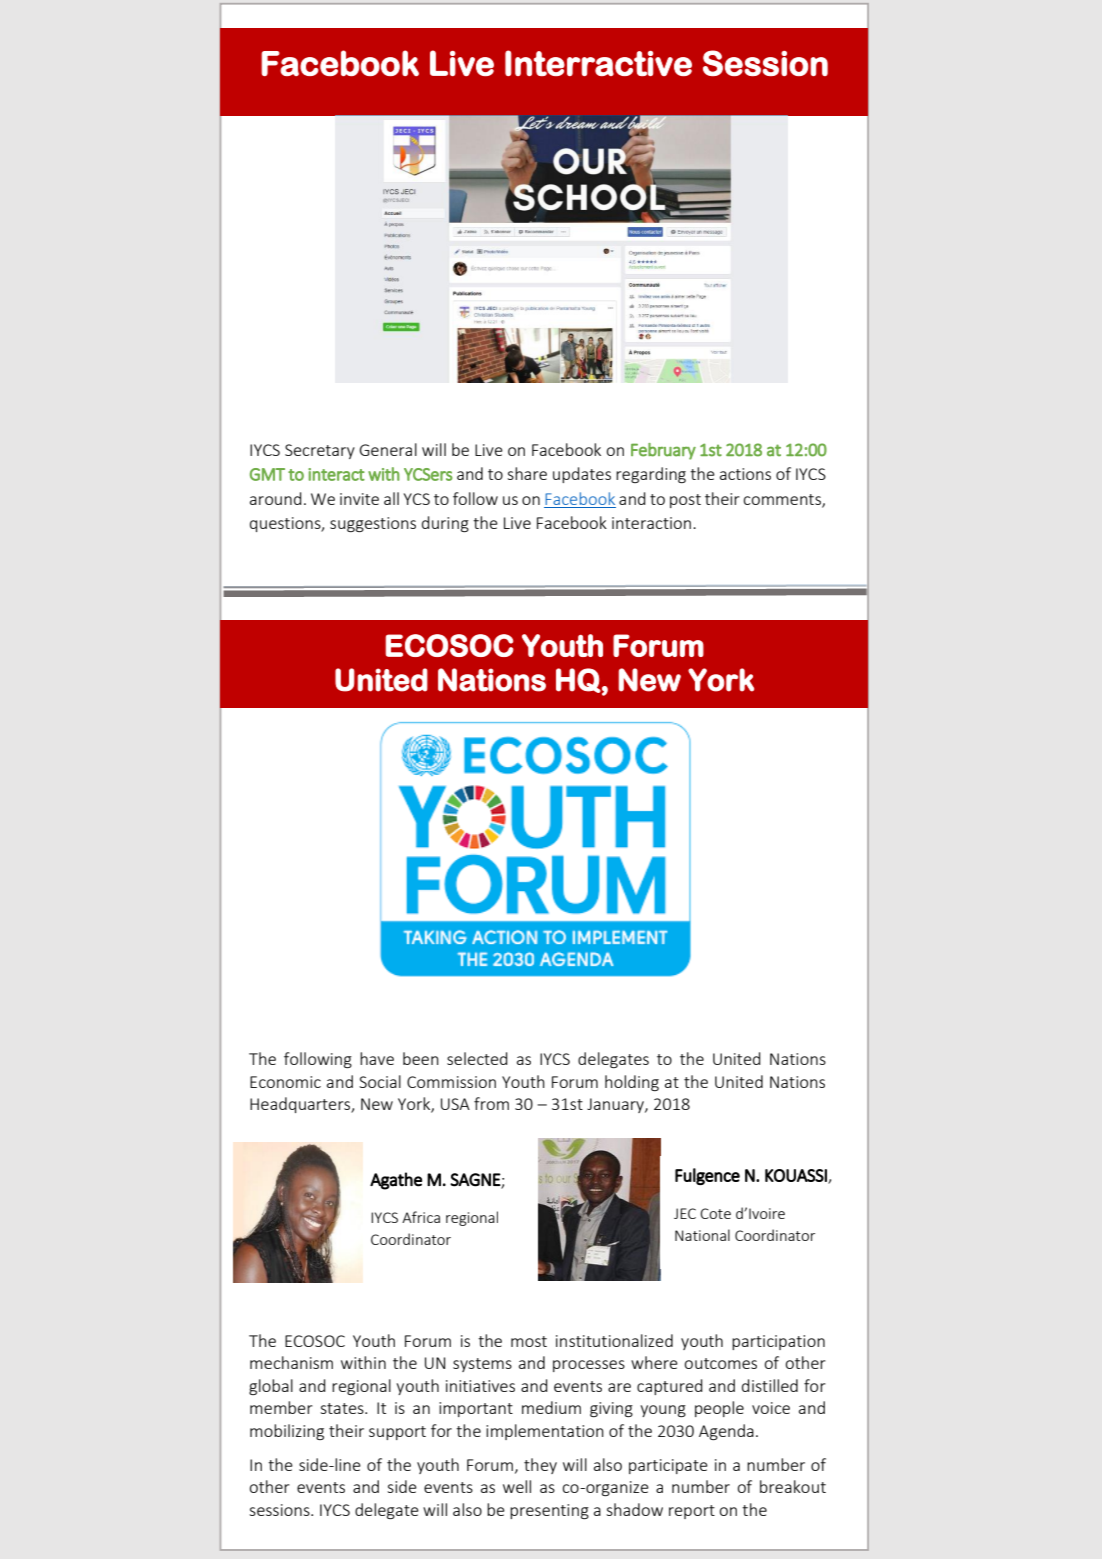 This screenshot has height=1559, width=1102. What do you see at coordinates (477, 1058) in the screenshot?
I see `selected` at bounding box center [477, 1058].
